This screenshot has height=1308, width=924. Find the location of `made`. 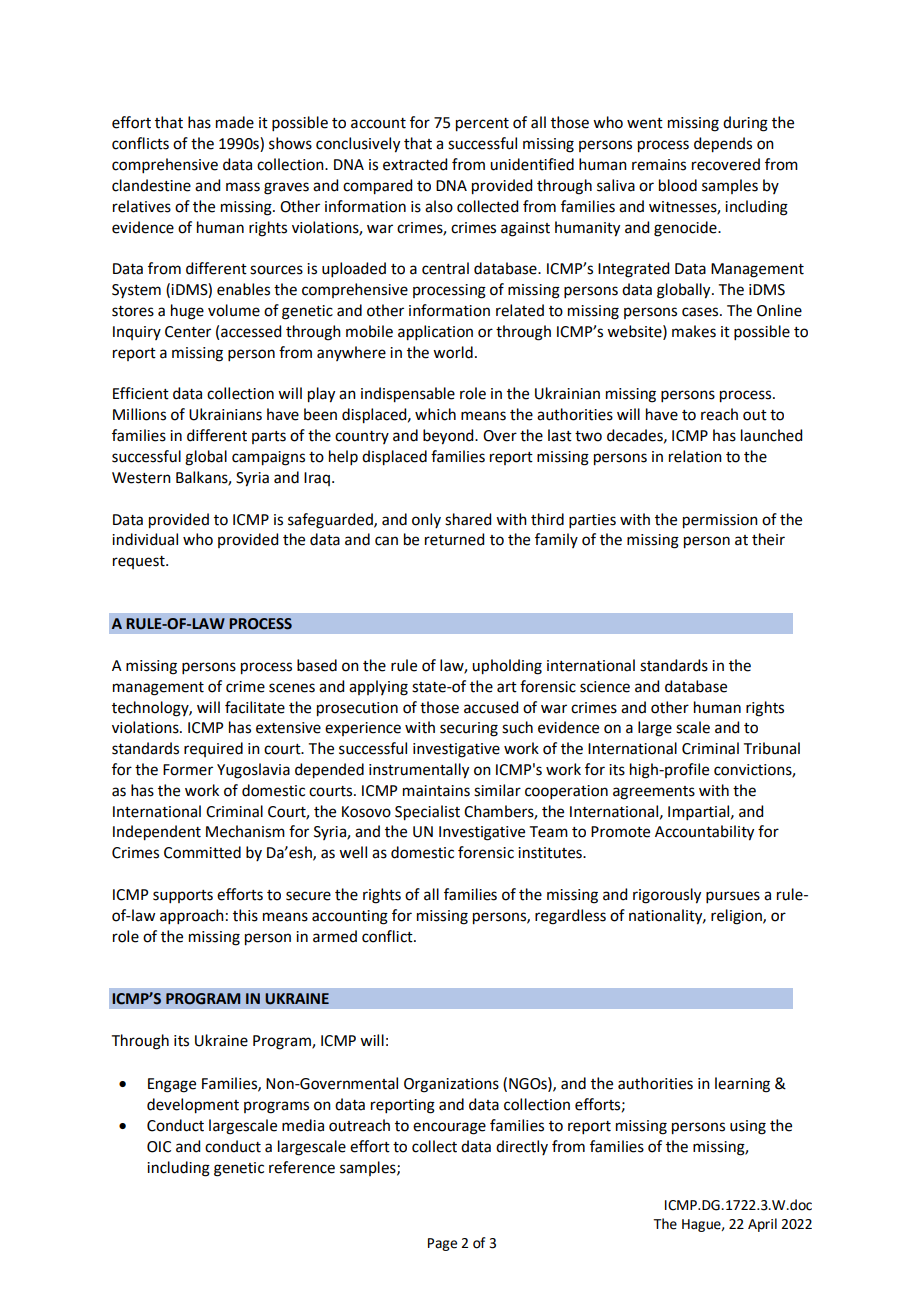

made is located at coordinates (235, 122).
